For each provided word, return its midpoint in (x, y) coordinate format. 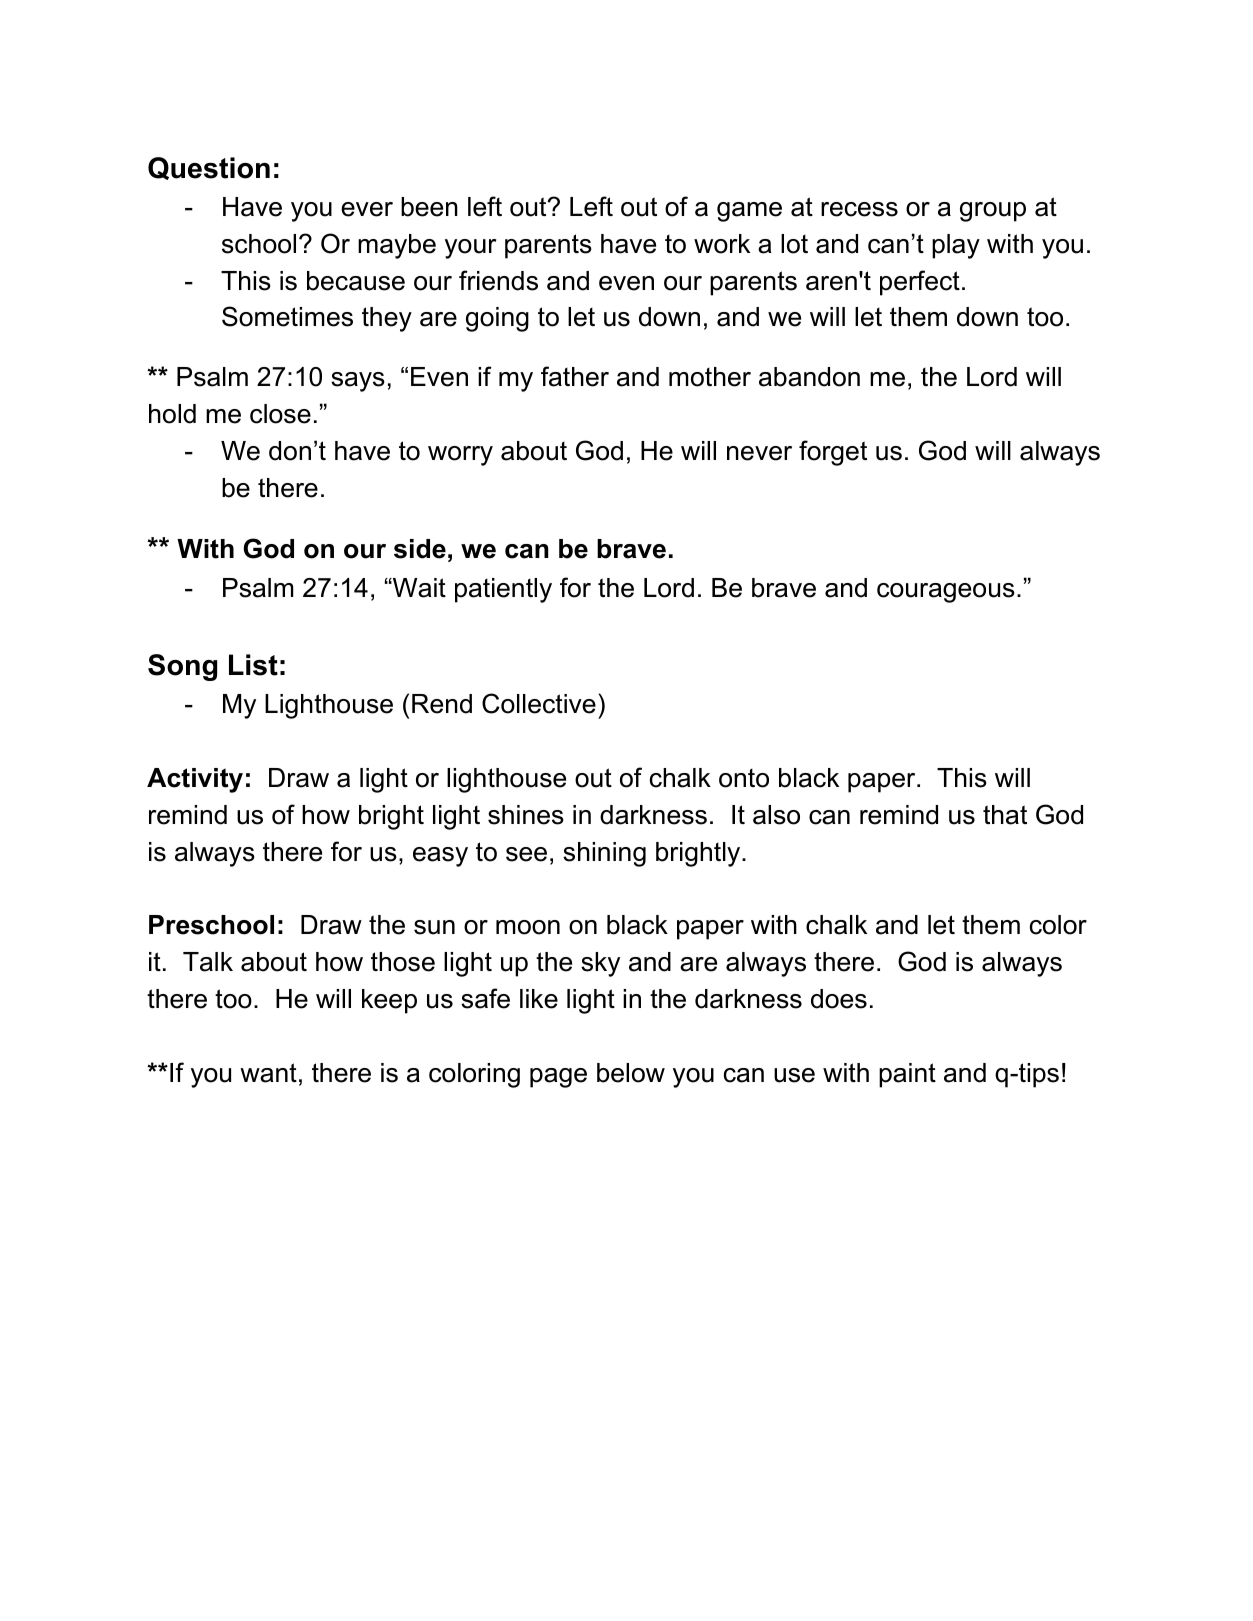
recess (859, 209)
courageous (946, 593)
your (470, 249)
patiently (503, 590)
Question (209, 168)
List (253, 665)
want (268, 1073)
